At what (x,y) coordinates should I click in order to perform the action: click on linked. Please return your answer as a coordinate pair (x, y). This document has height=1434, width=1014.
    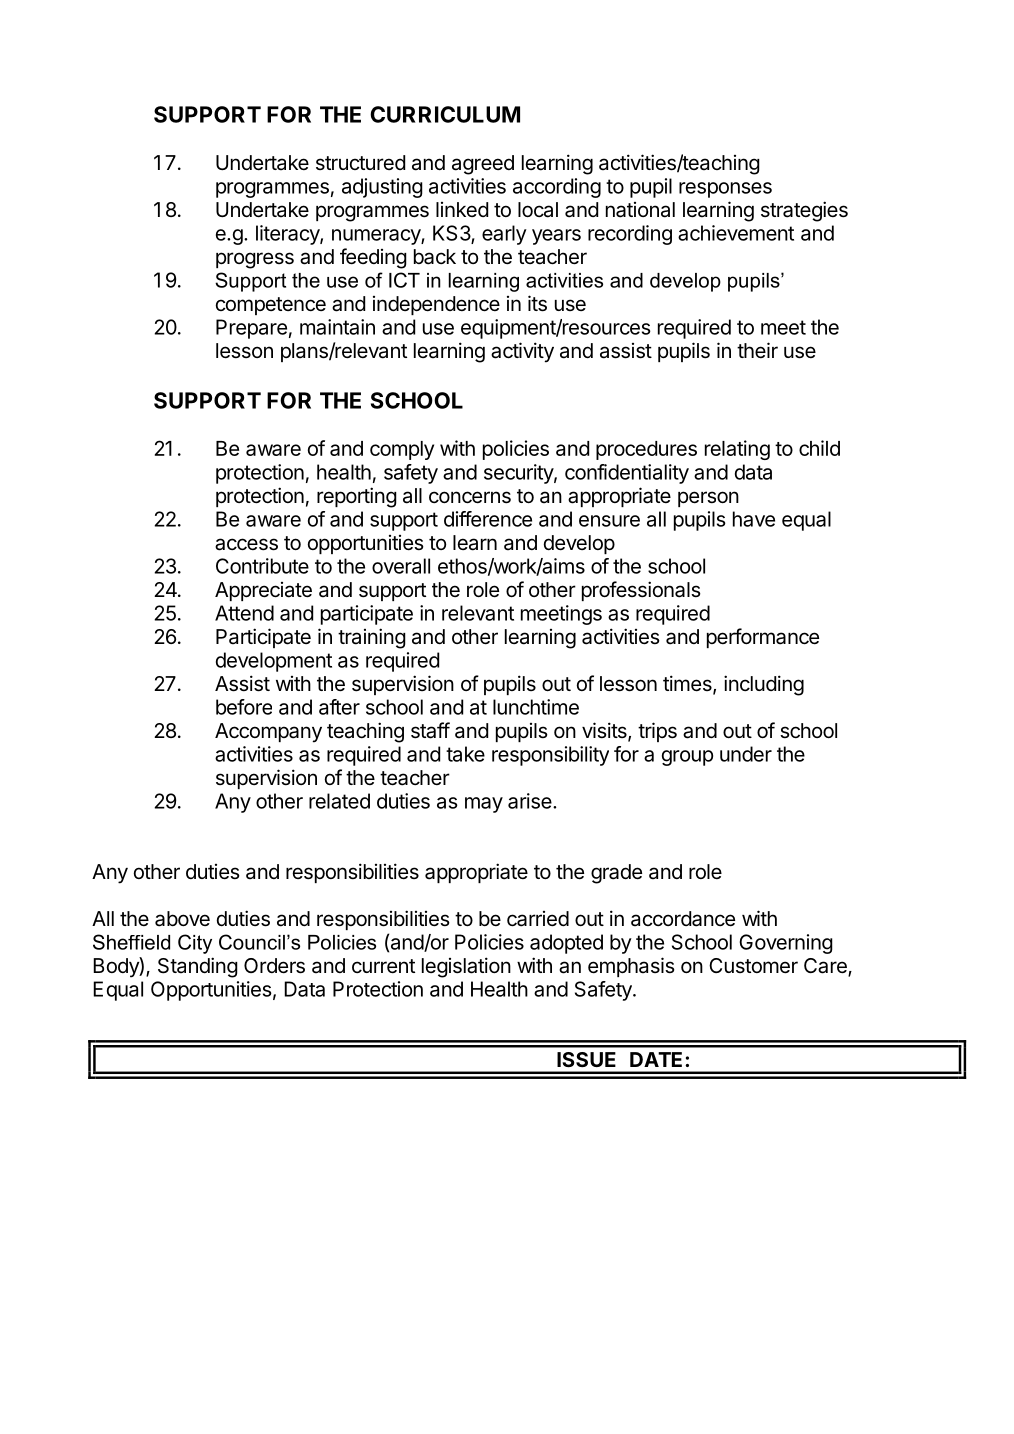
    Looking at the image, I should click on (462, 209).
